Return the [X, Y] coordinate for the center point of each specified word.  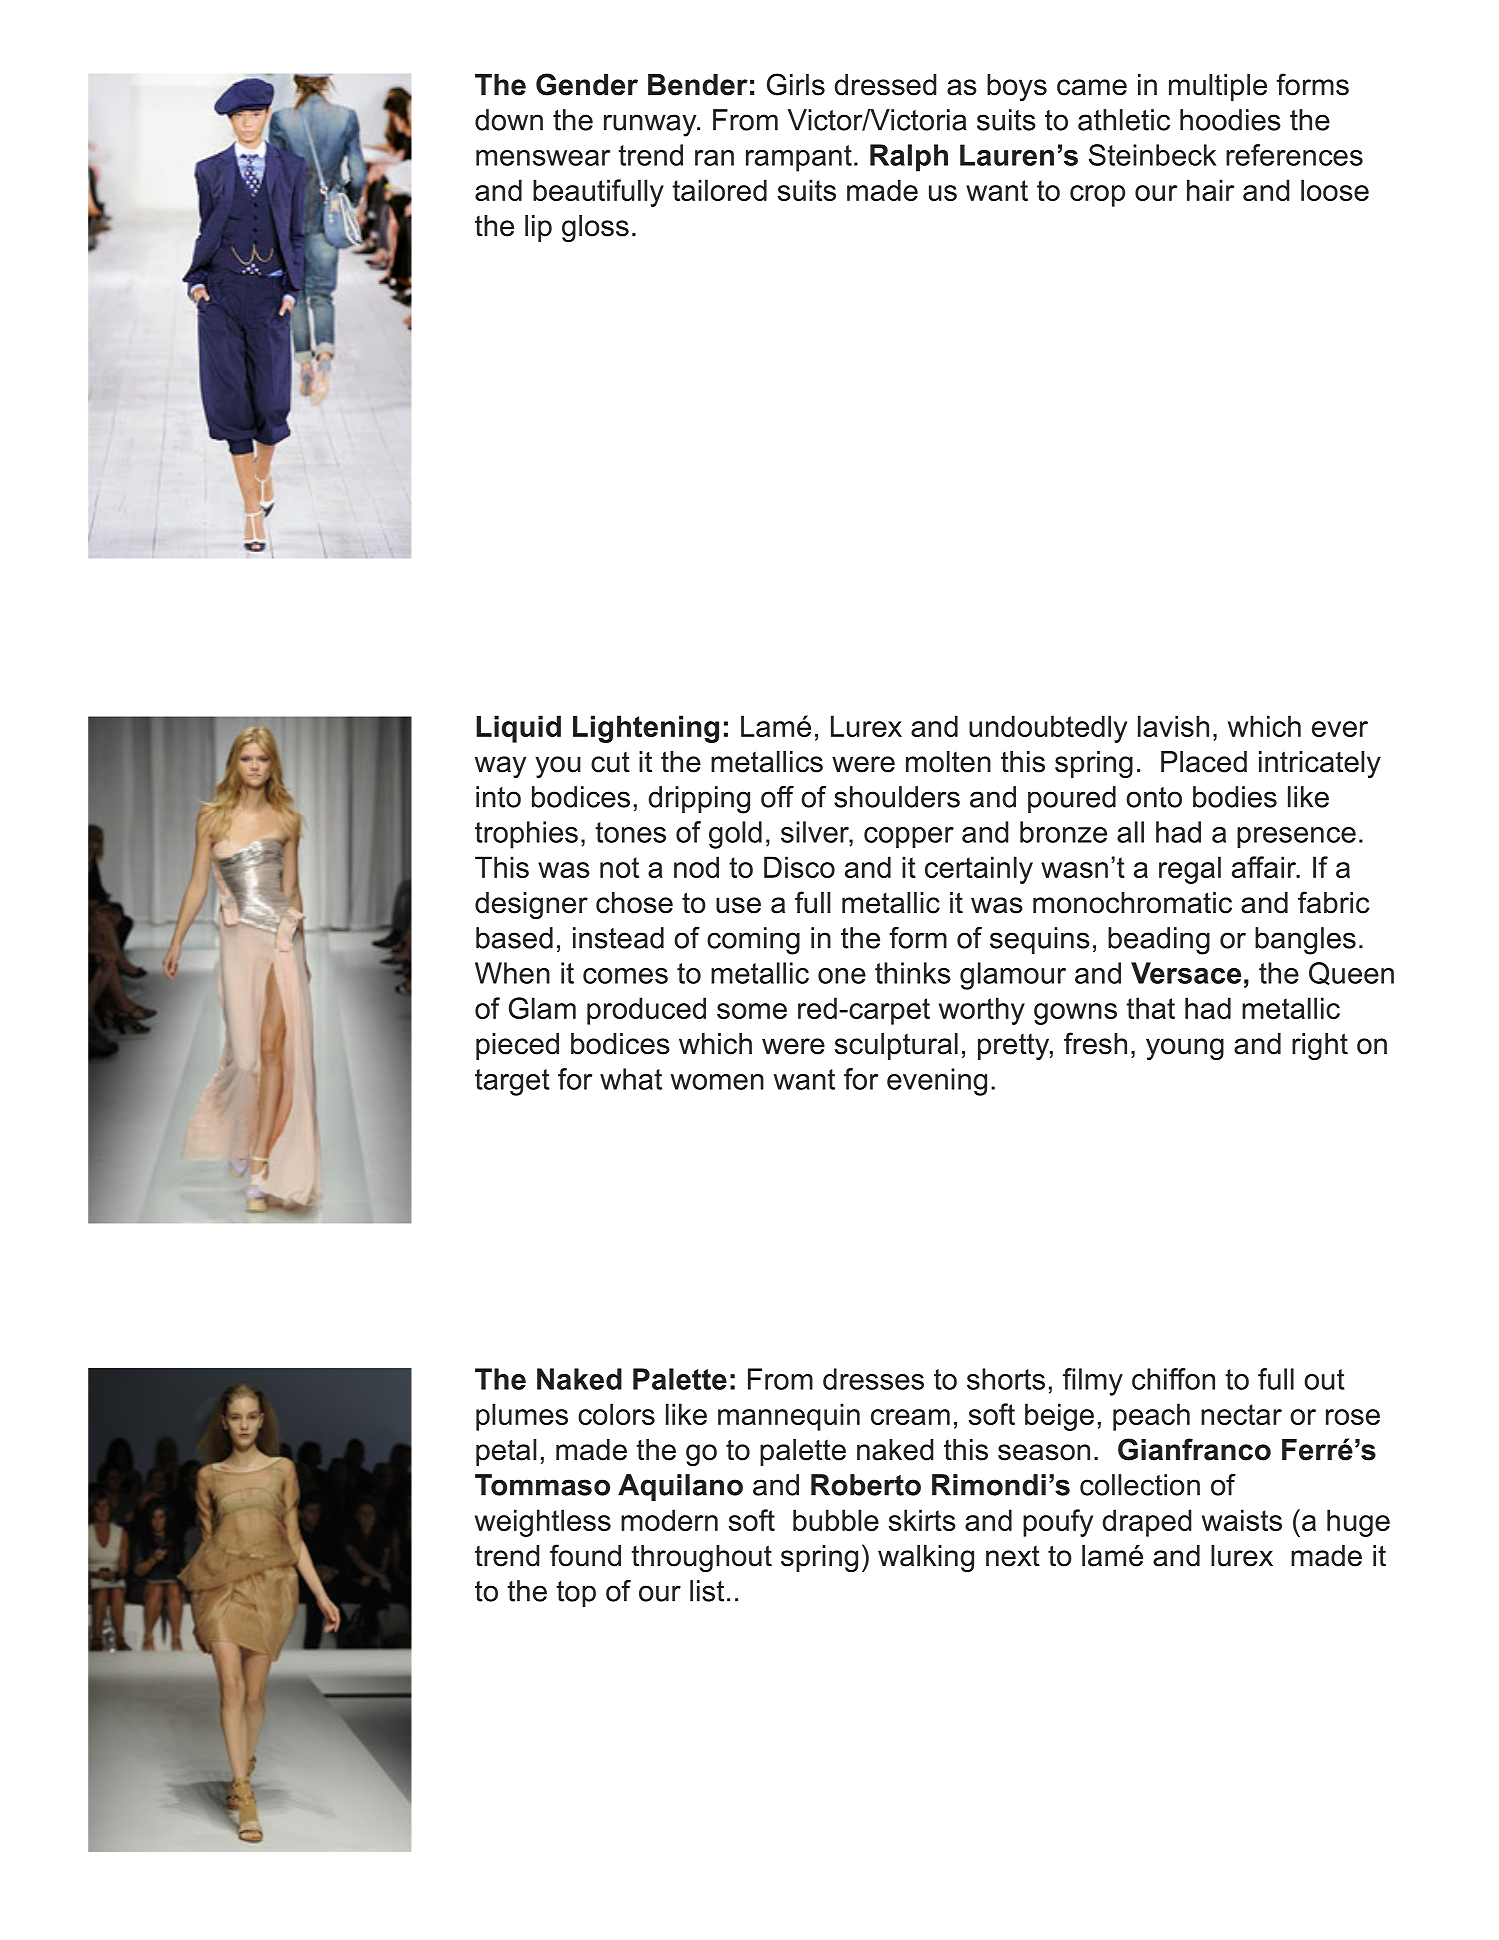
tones [630, 832]
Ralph [909, 158]
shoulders [897, 797]
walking [926, 1558]
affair [1265, 867]
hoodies [1230, 120]
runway [651, 125]
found [585, 1555]
